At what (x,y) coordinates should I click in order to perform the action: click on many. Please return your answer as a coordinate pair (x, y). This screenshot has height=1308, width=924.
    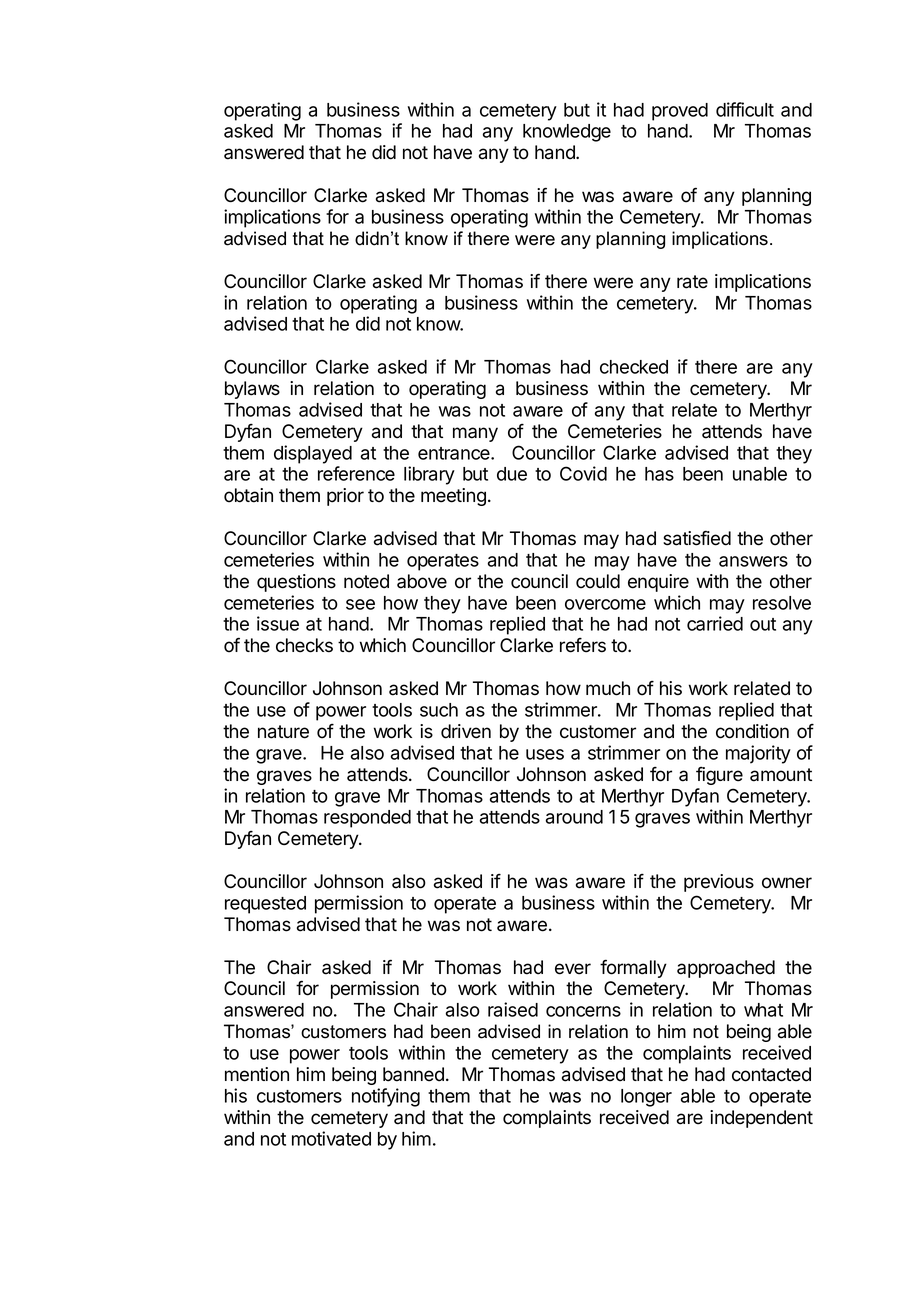
    Looking at the image, I should click on (475, 434).
